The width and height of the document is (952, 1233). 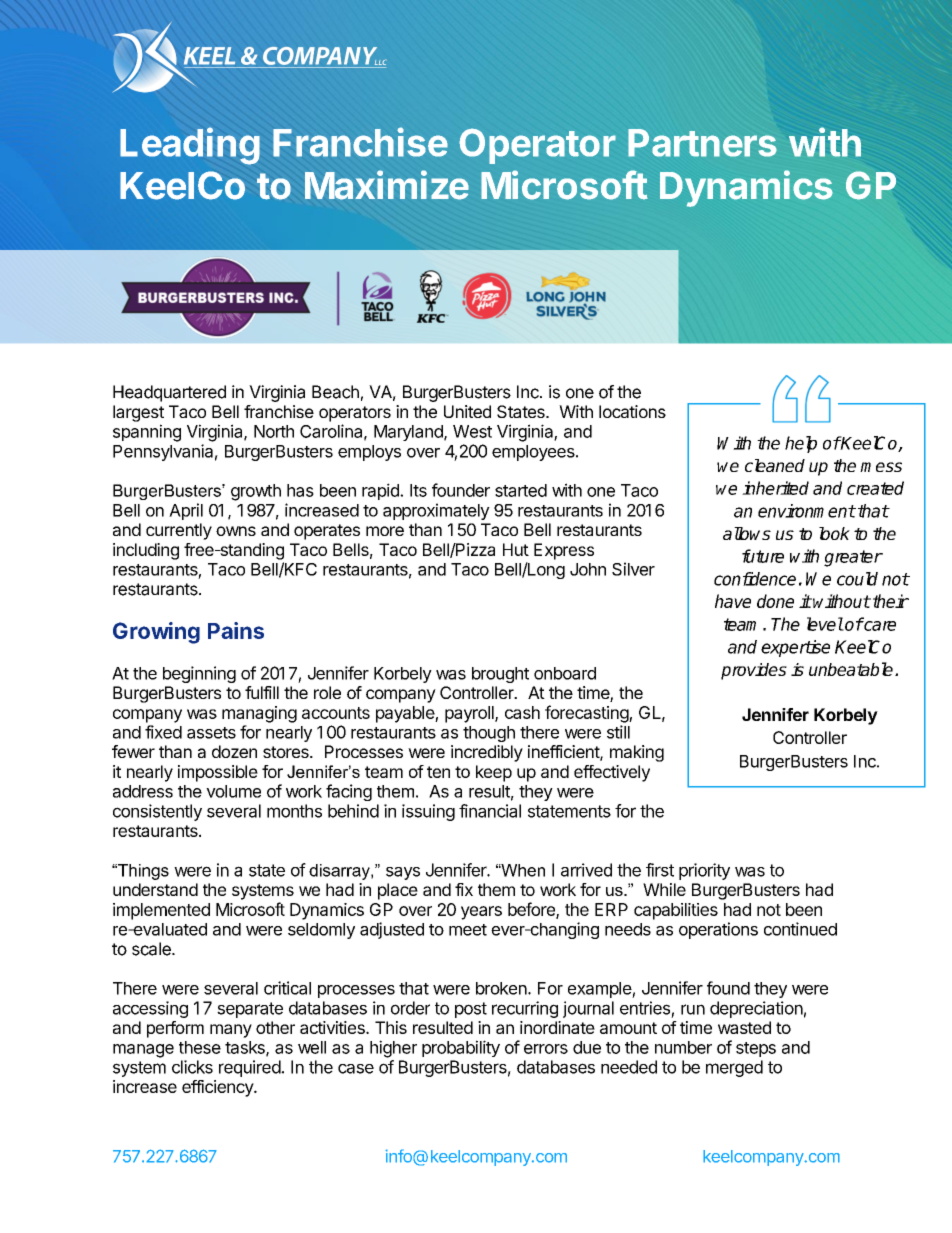 I want to click on United, so click(x=467, y=411).
